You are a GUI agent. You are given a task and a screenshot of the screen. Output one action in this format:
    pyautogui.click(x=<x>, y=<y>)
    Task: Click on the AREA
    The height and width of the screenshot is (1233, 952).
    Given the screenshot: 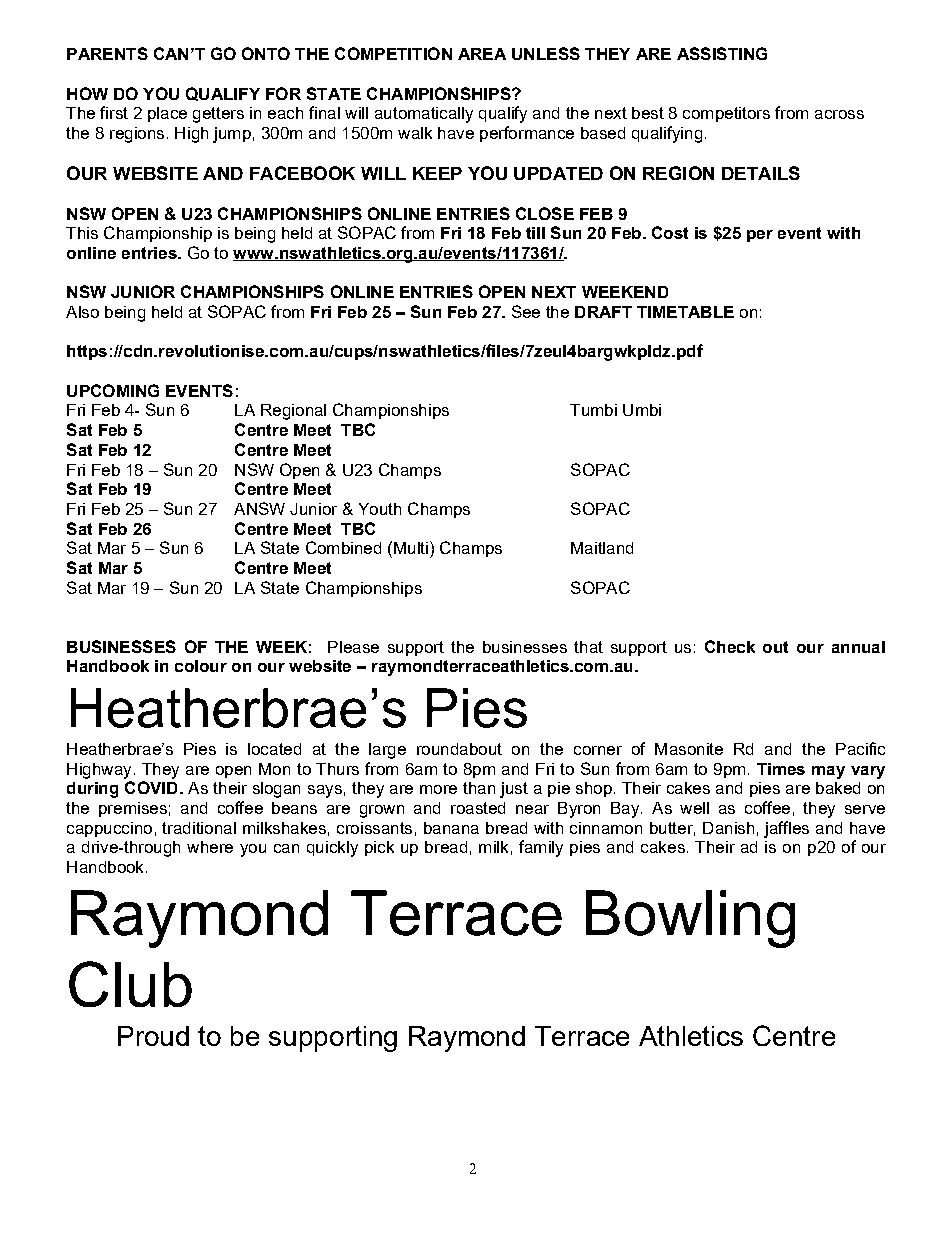 What is the action you would take?
    pyautogui.click(x=482, y=54)
